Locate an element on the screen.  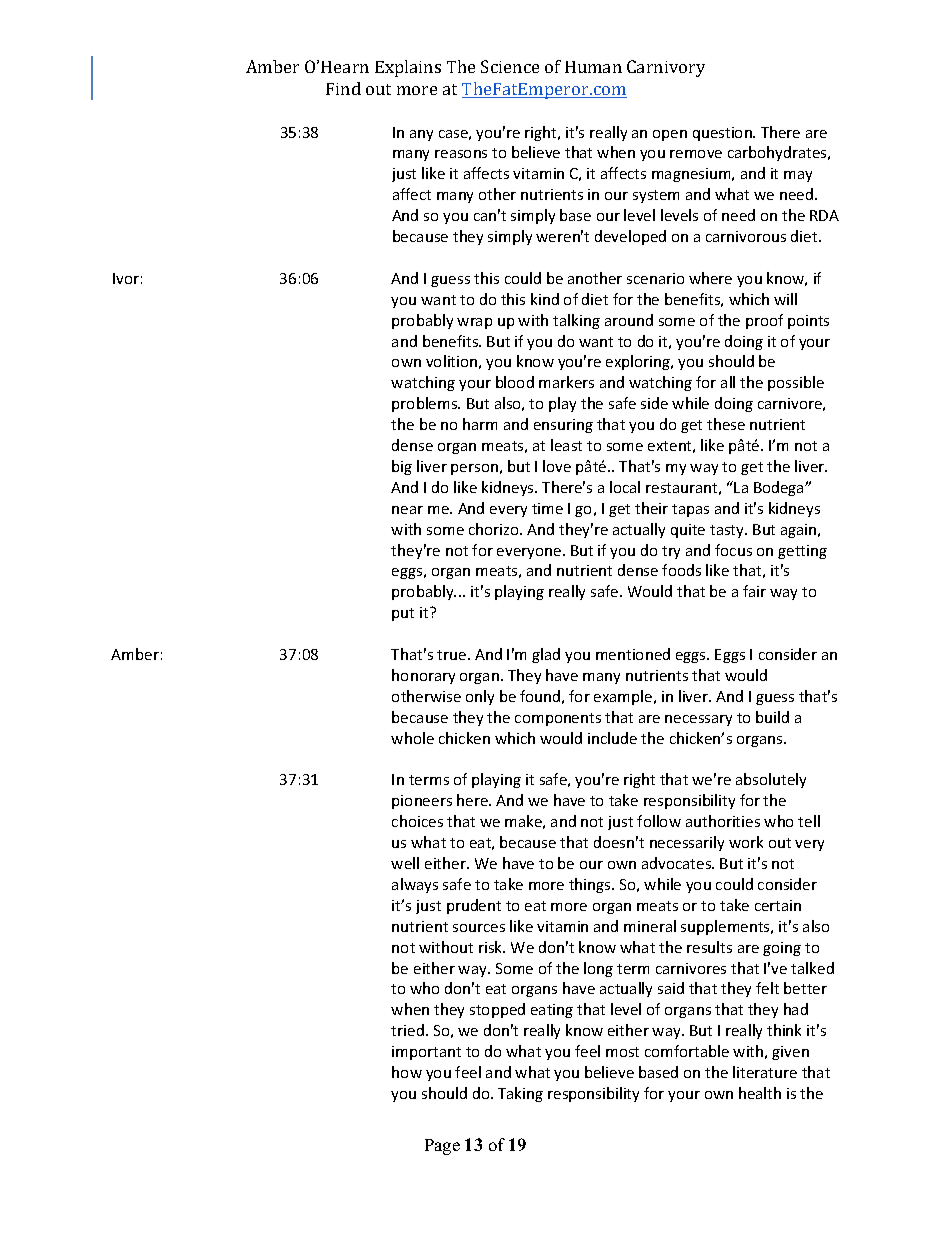
true is located at coordinates (453, 655).
